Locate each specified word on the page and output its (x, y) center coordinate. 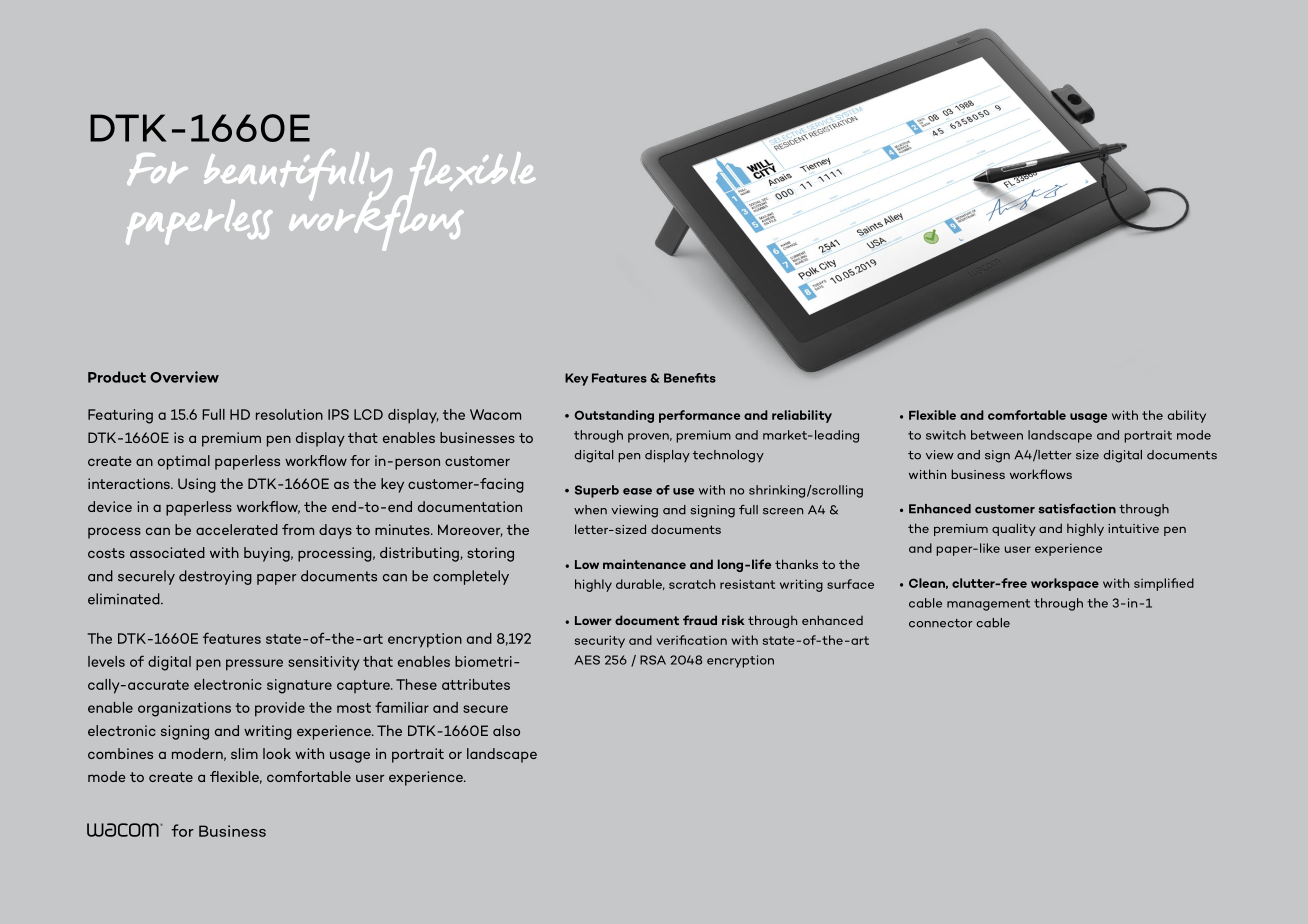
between (997, 435)
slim (244, 753)
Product (117, 377)
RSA (653, 660)
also (506, 730)
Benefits (690, 378)
